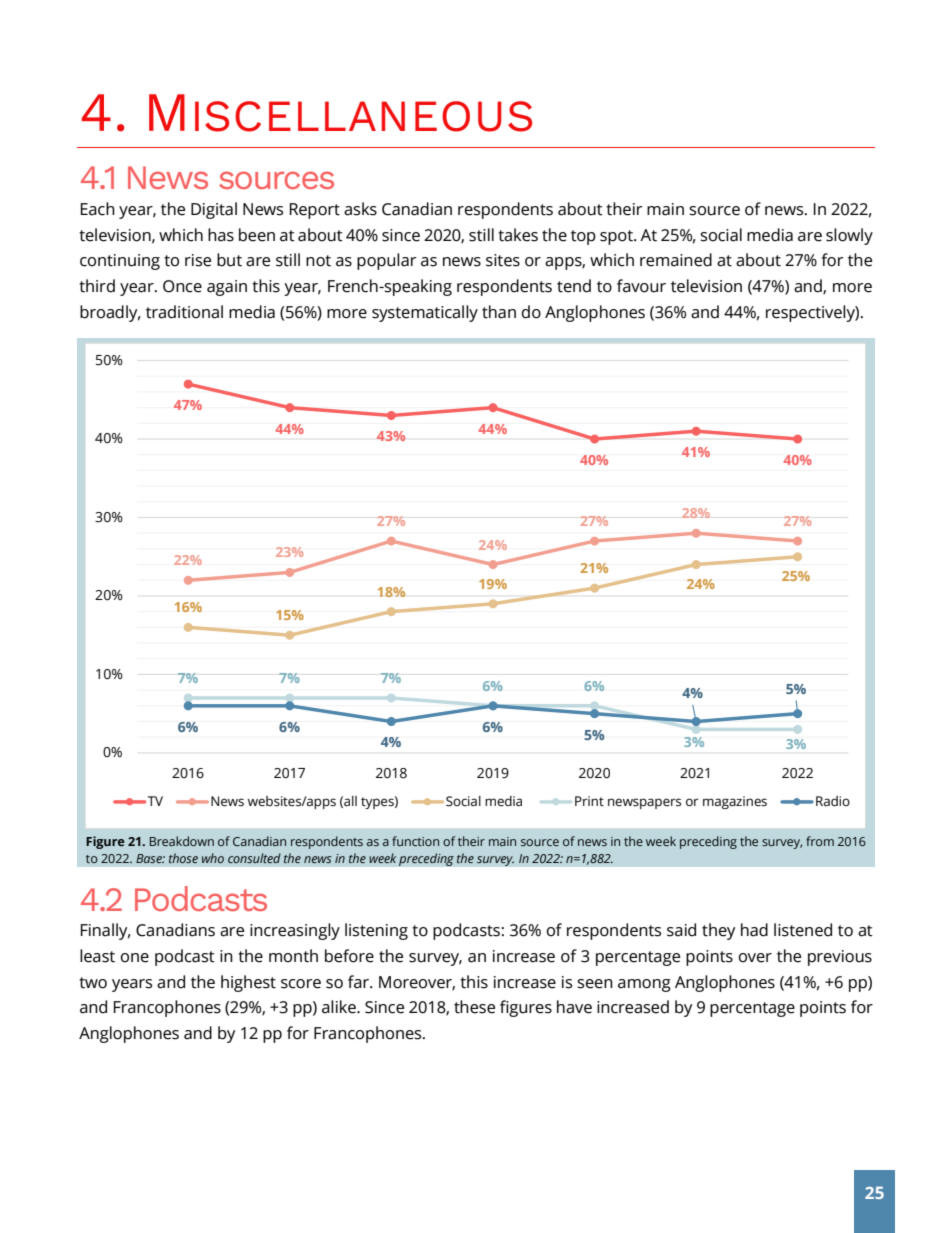 This screenshot has height=1233, width=952. What do you see at coordinates (182, 841) in the screenshot?
I see `Breakdown` at bounding box center [182, 841].
